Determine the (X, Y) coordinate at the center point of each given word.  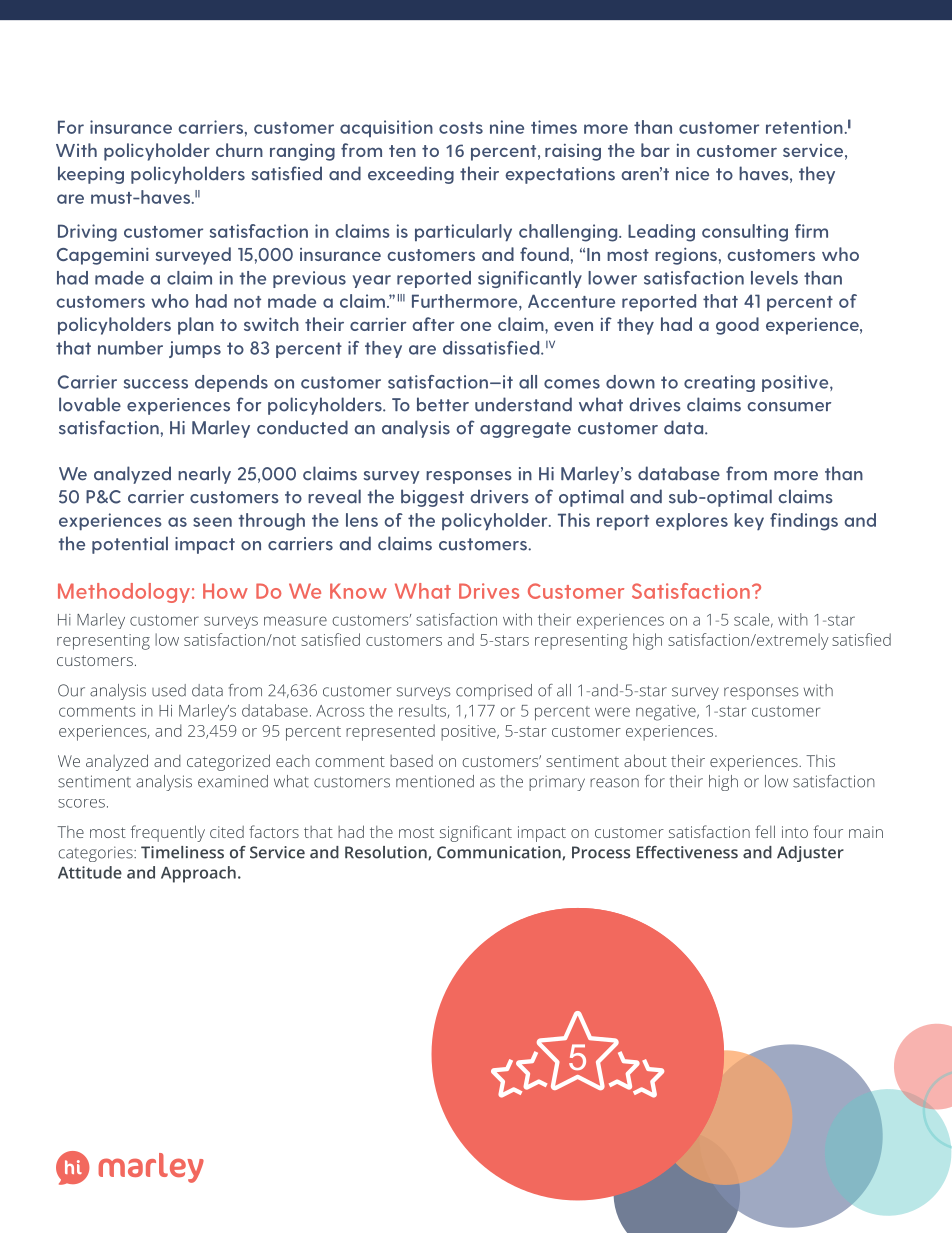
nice (692, 174)
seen (212, 522)
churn (239, 150)
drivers (499, 496)
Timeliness (182, 852)
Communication (500, 853)
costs (461, 128)
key (749, 522)
